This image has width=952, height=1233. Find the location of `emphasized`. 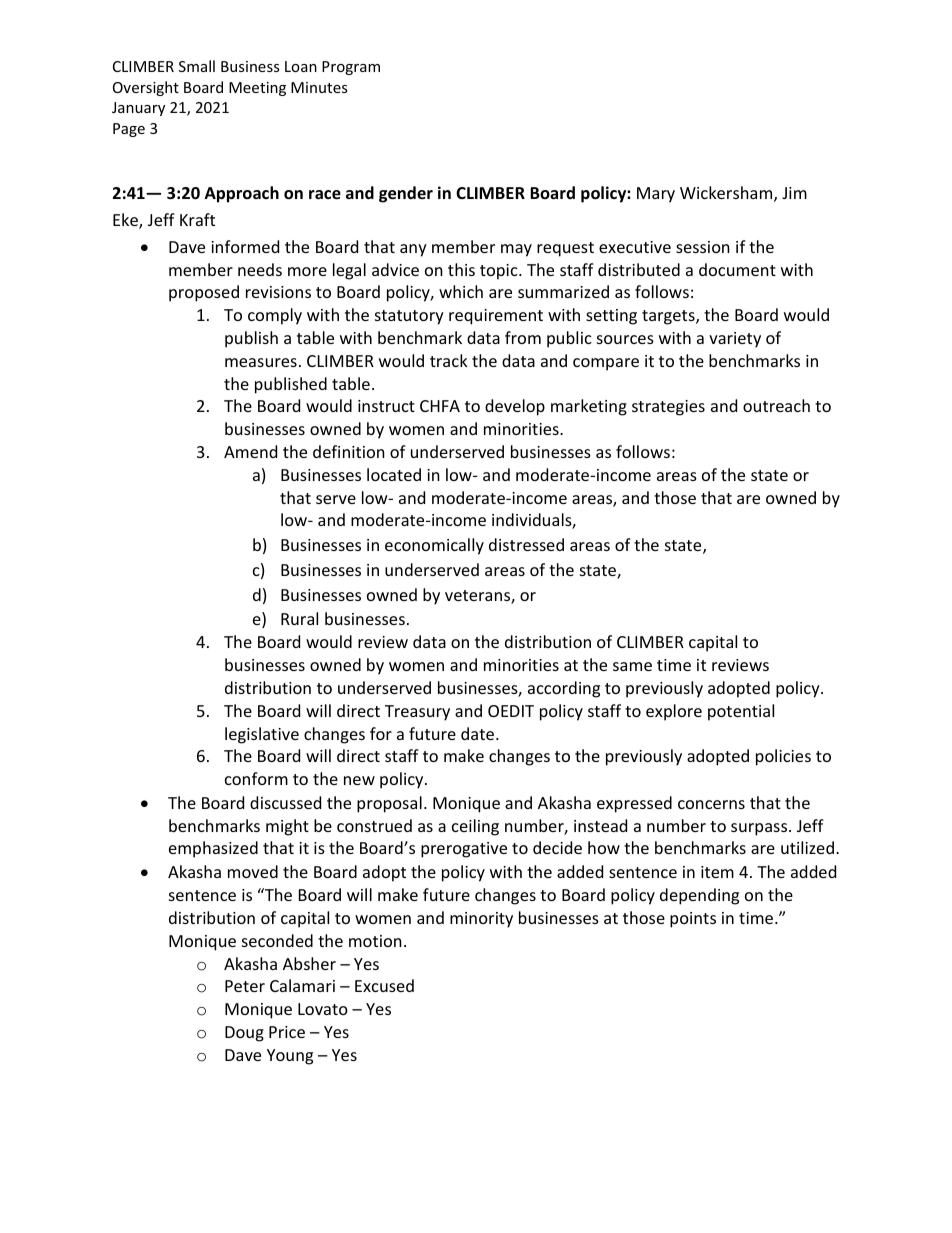

emphasized is located at coordinates (213, 849).
